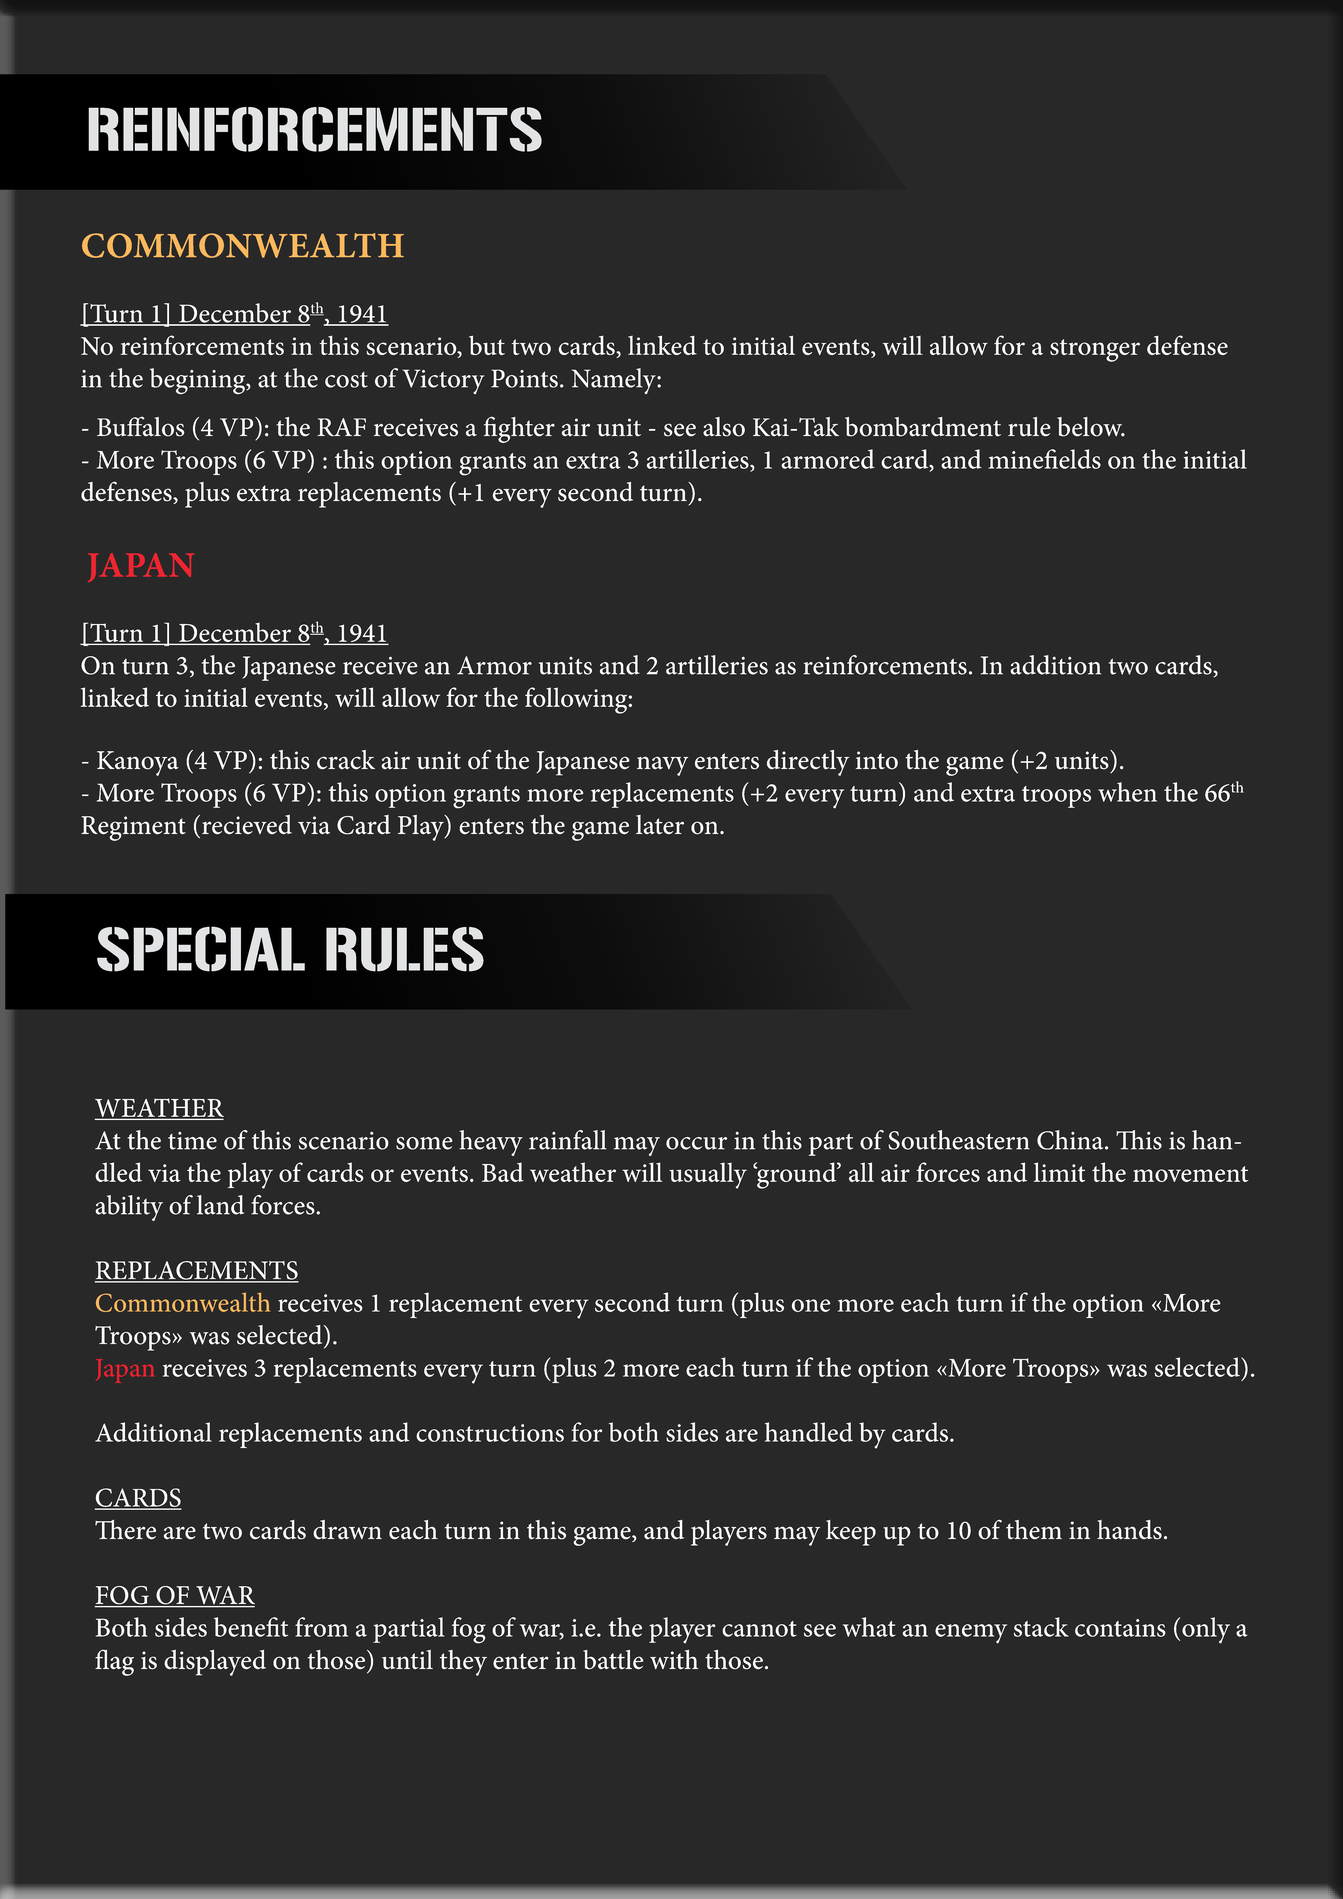  I want to click on Namely, so click(614, 381).
